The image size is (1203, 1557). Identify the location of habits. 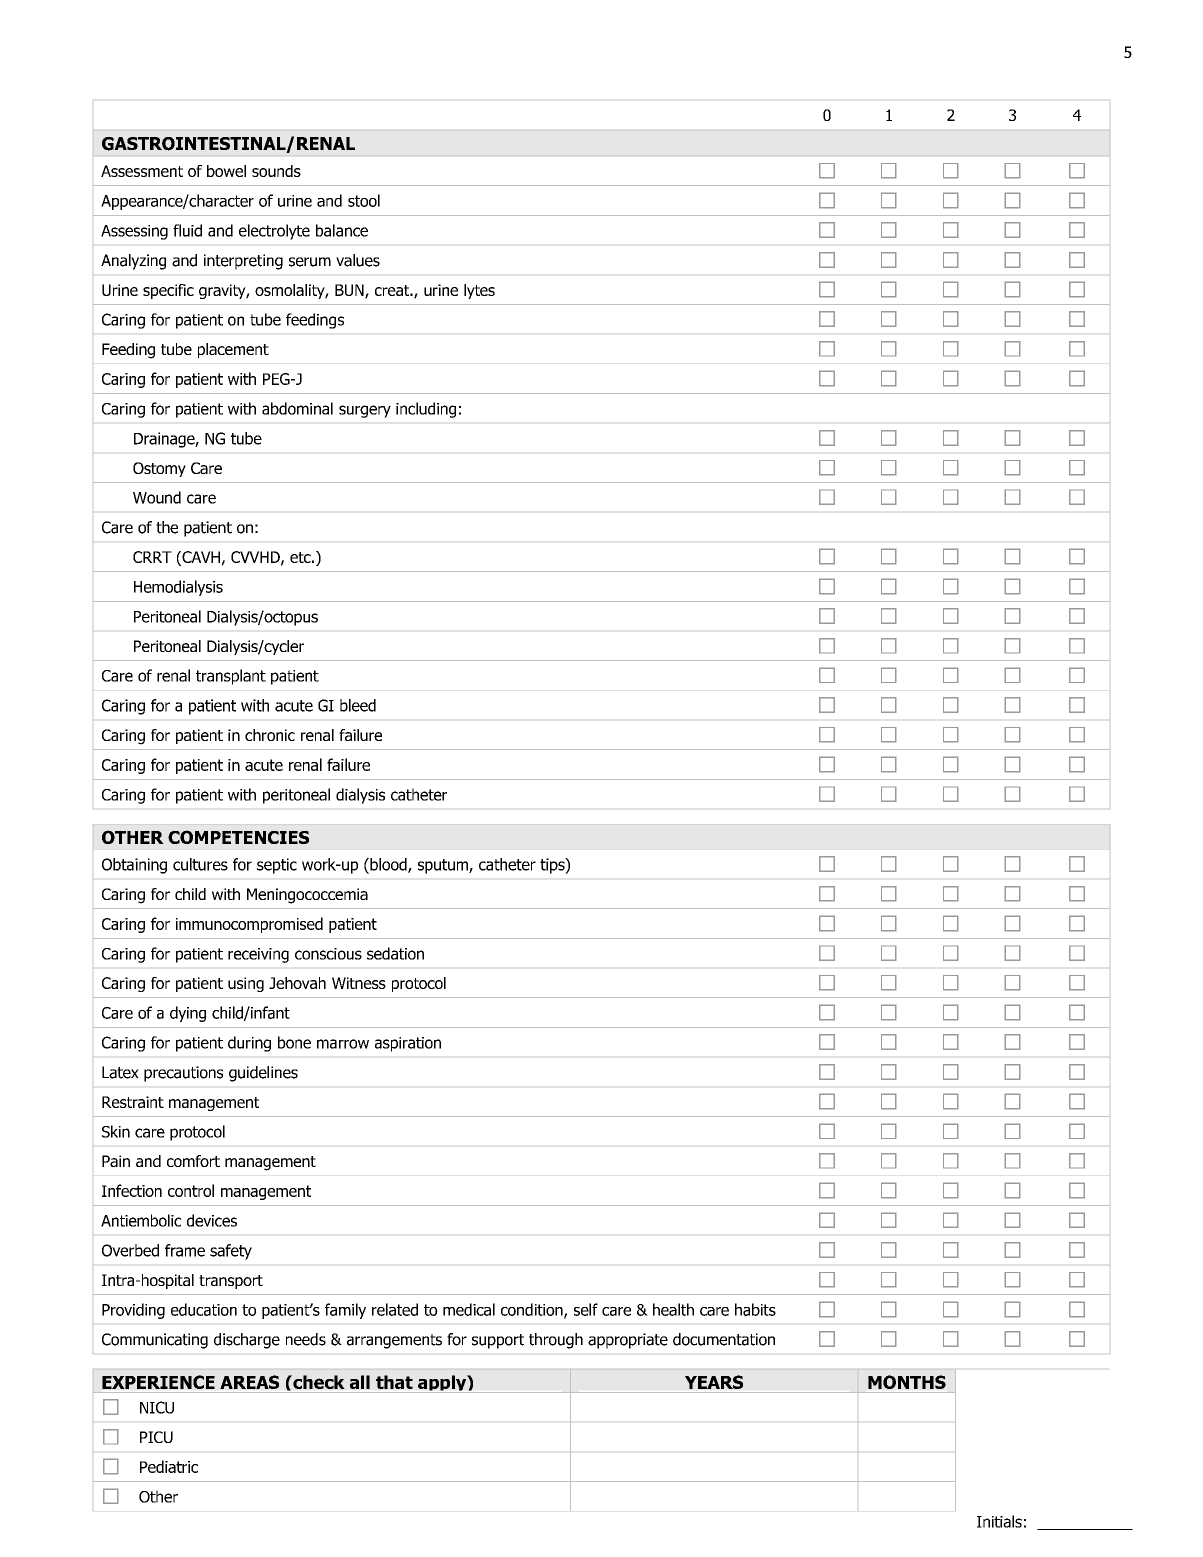
(755, 1309).
